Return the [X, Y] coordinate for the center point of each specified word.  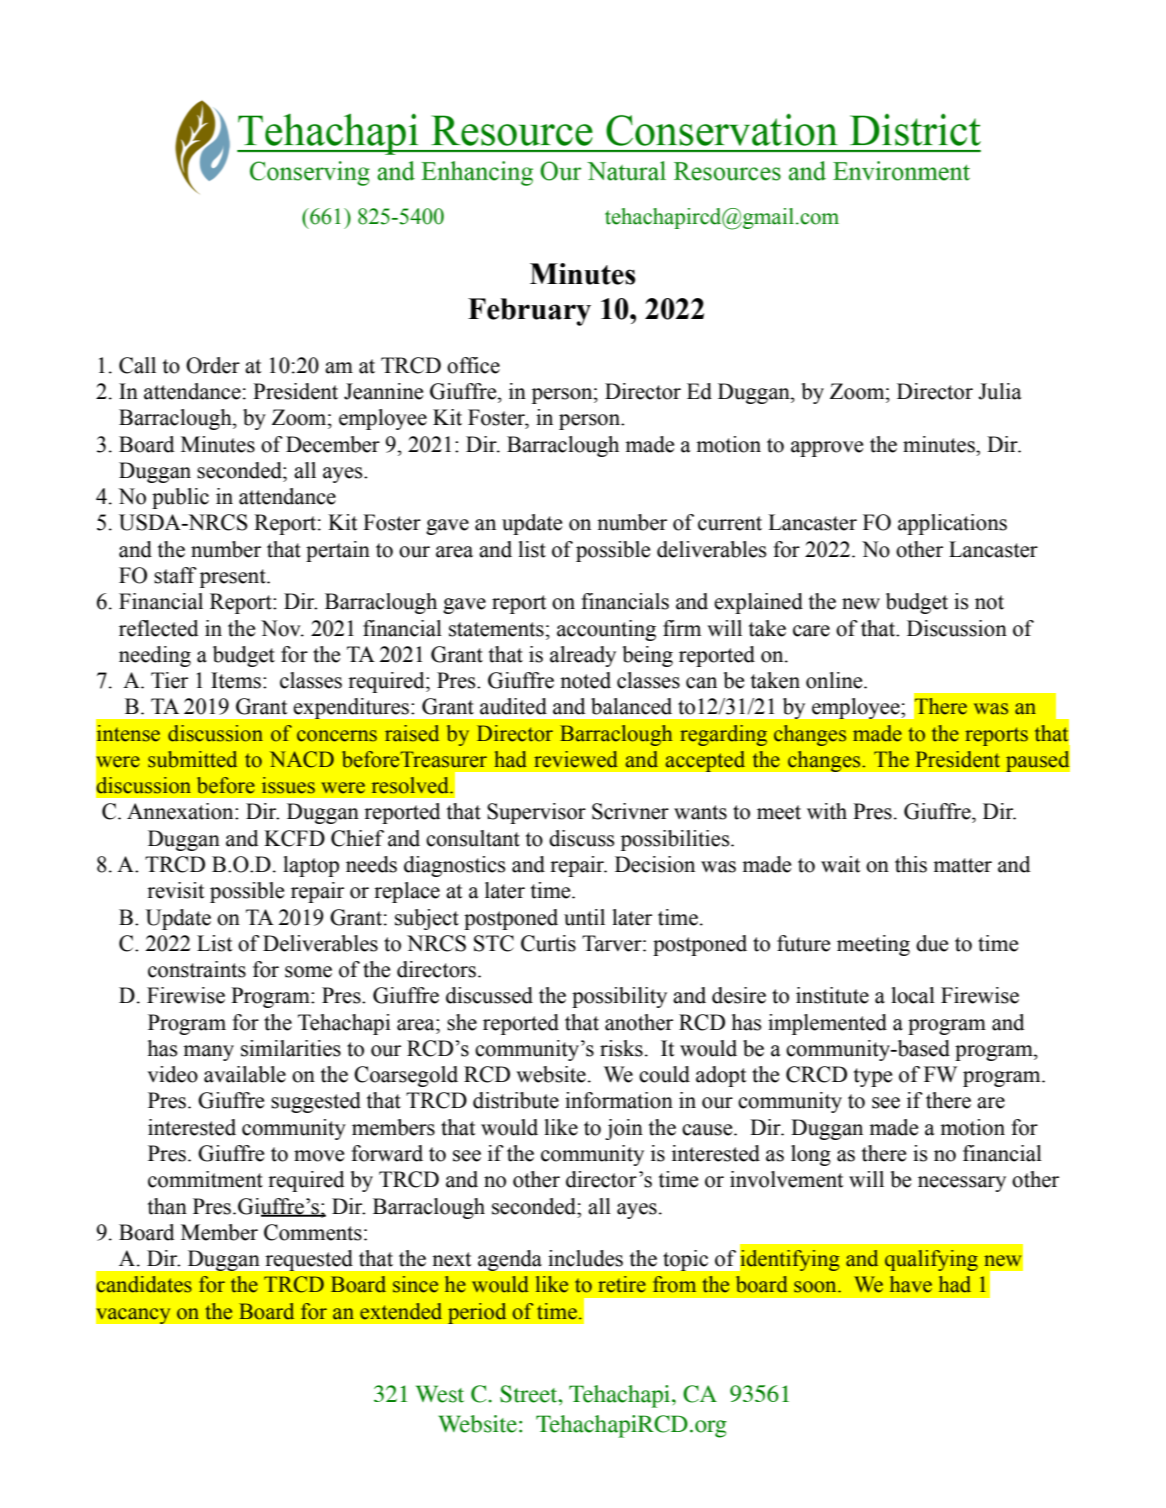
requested [309, 1260]
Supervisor [536, 813]
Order [213, 365]
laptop [311, 866]
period [477, 1313]
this [911, 864]
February [529, 312]
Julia [1000, 391]
